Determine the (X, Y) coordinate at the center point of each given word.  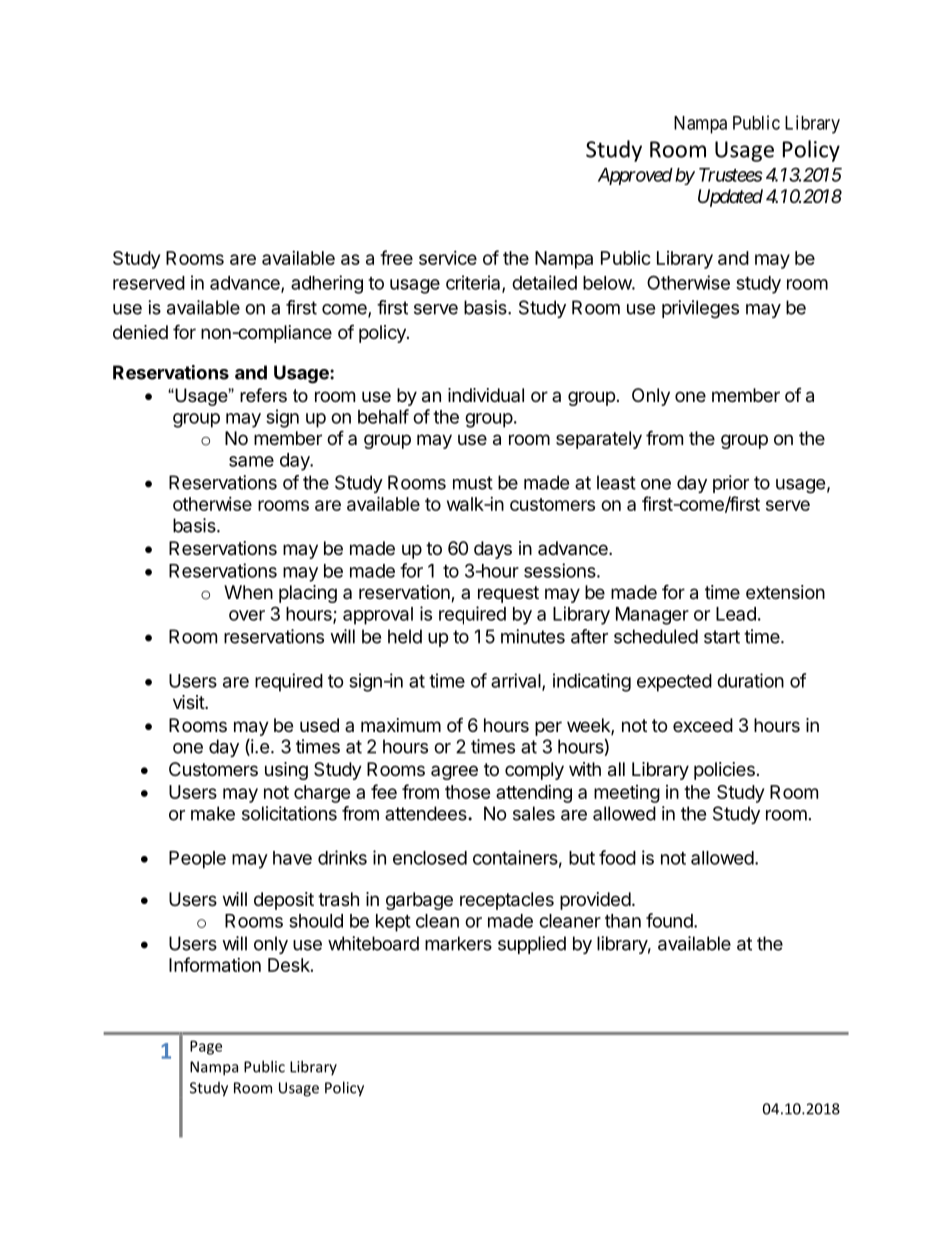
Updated (730, 198)
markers (458, 943)
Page (206, 1047)
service (448, 258)
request (508, 594)
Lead (736, 614)
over (247, 615)
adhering (327, 284)
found (670, 920)
